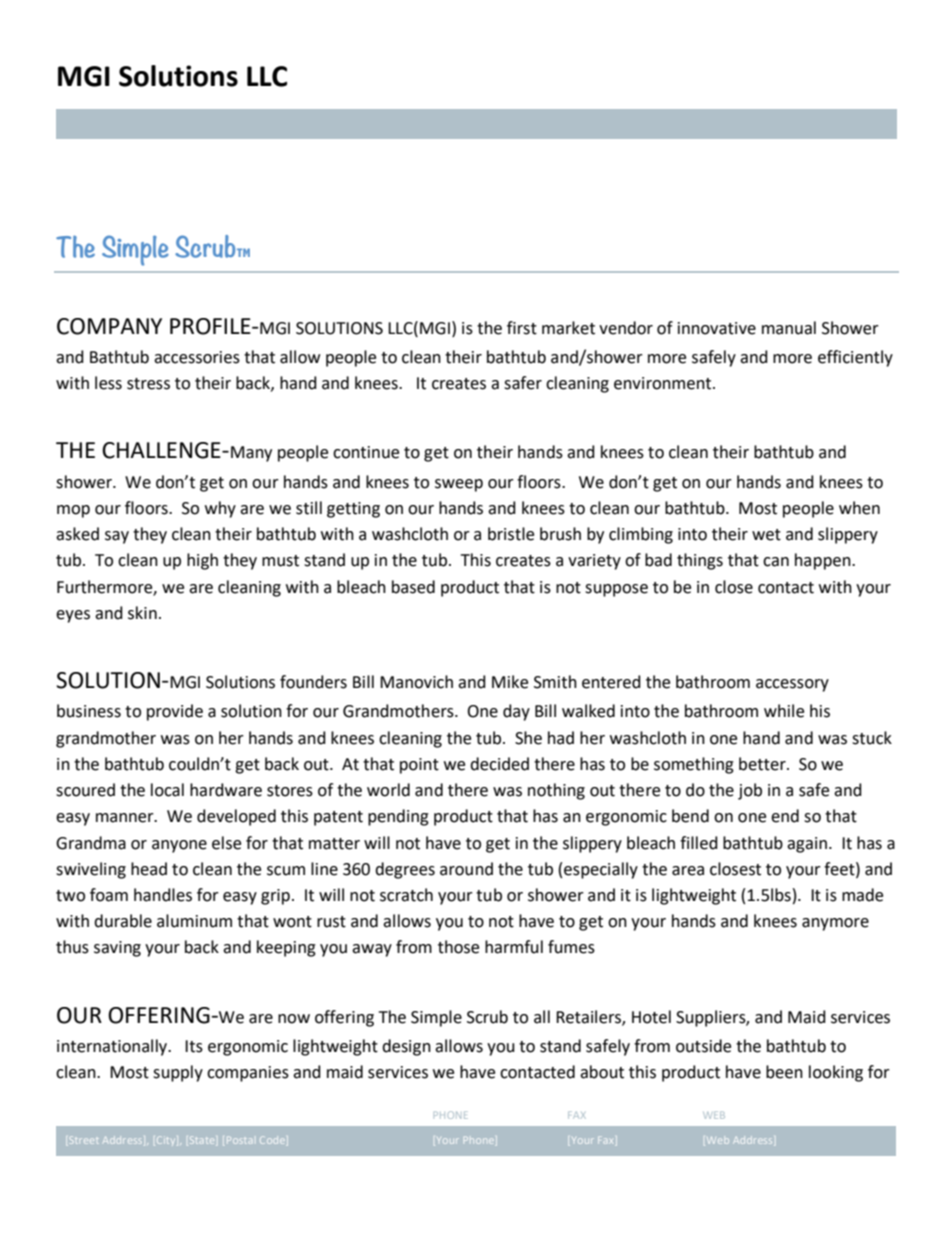 The image size is (952, 1233). What do you see at coordinates (528, 738) in the page?
I see `She` at bounding box center [528, 738].
